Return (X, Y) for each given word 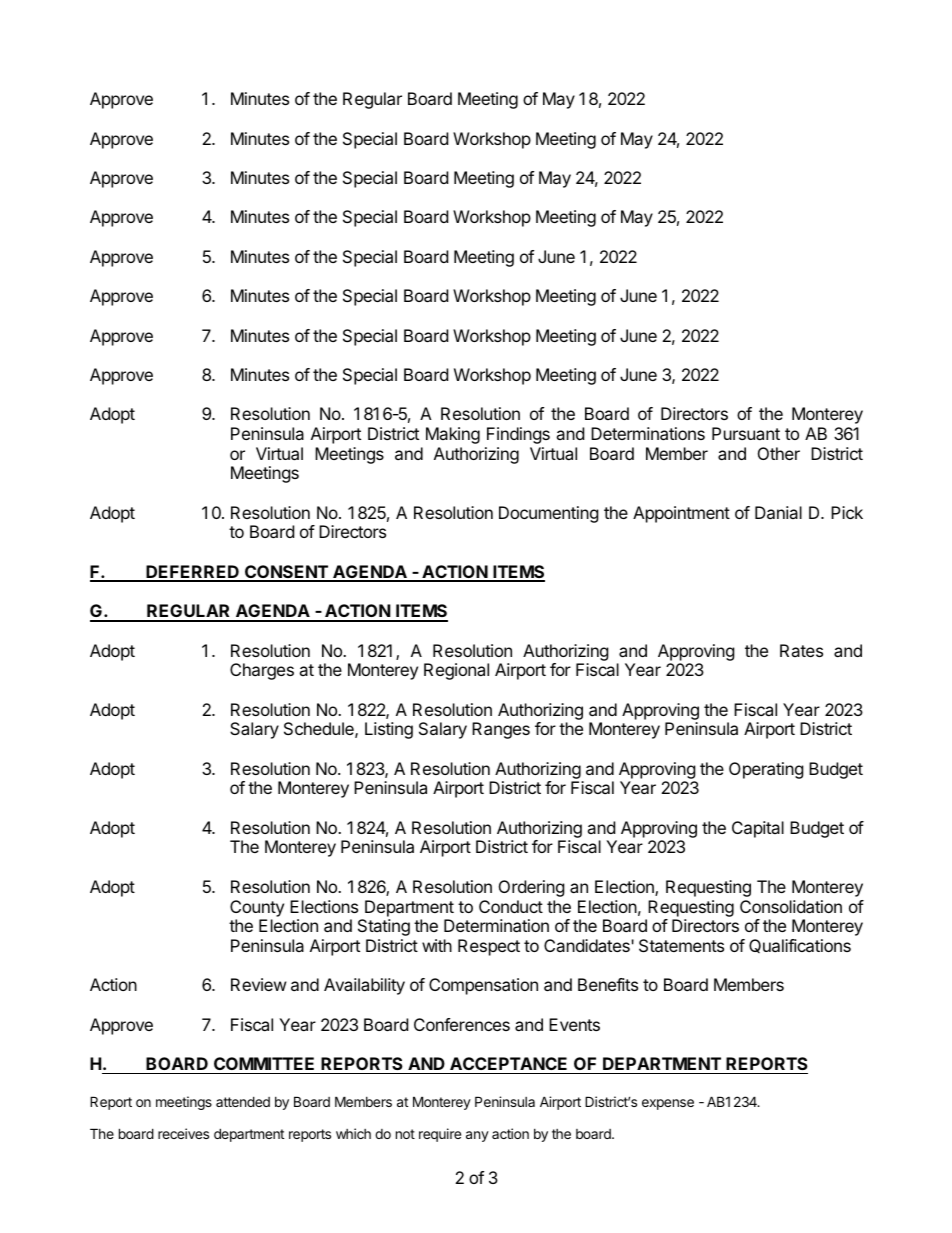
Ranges (501, 730)
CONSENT (286, 573)
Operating (766, 770)
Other (779, 453)
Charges (262, 671)
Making (453, 435)
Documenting (549, 514)
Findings (518, 435)
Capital (758, 829)
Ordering (532, 888)
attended (243, 1101)
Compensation (483, 986)
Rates (801, 650)
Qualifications (800, 946)
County (257, 908)
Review (259, 984)
